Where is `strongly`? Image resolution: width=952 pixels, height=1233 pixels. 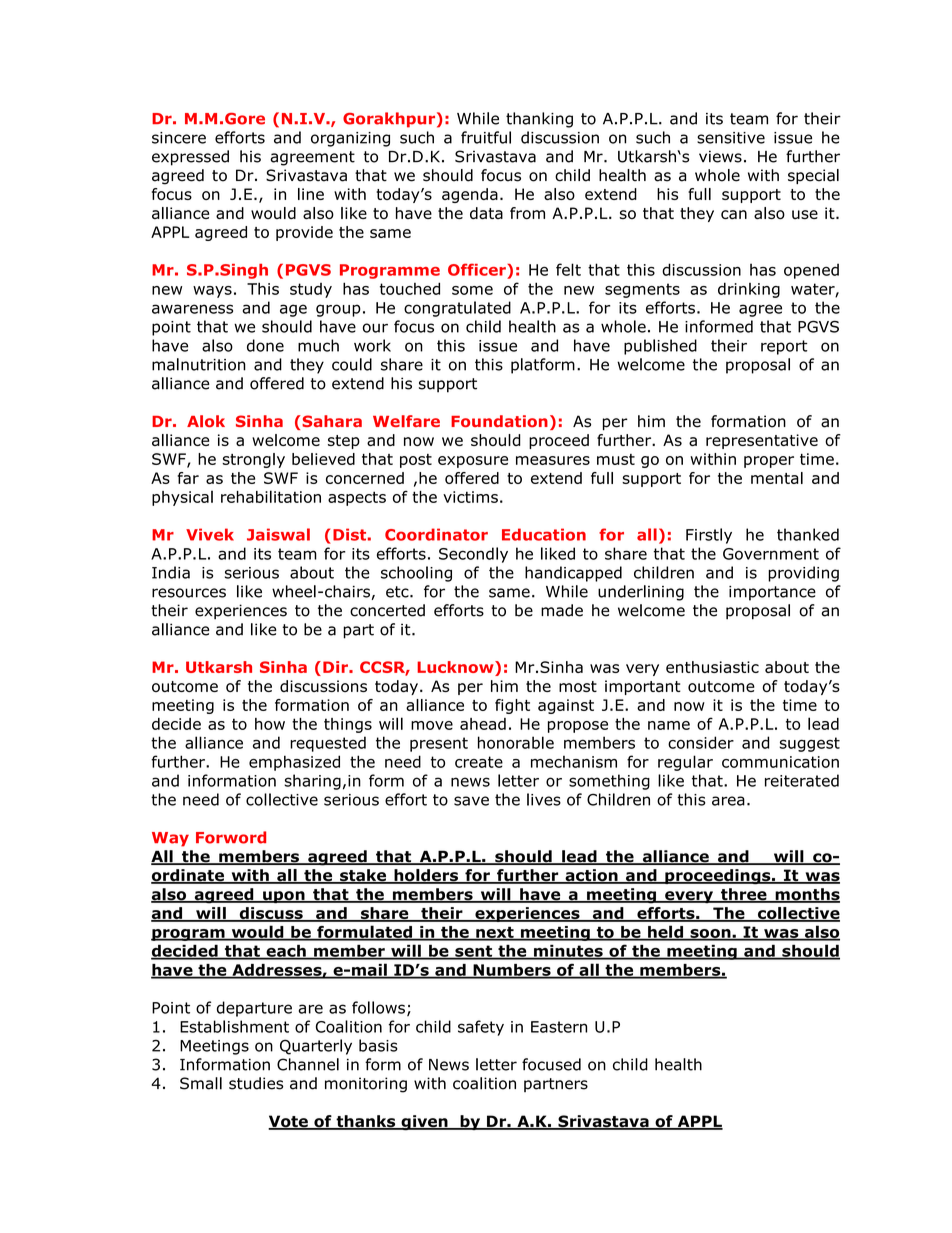 strongly is located at coordinates (253, 460).
